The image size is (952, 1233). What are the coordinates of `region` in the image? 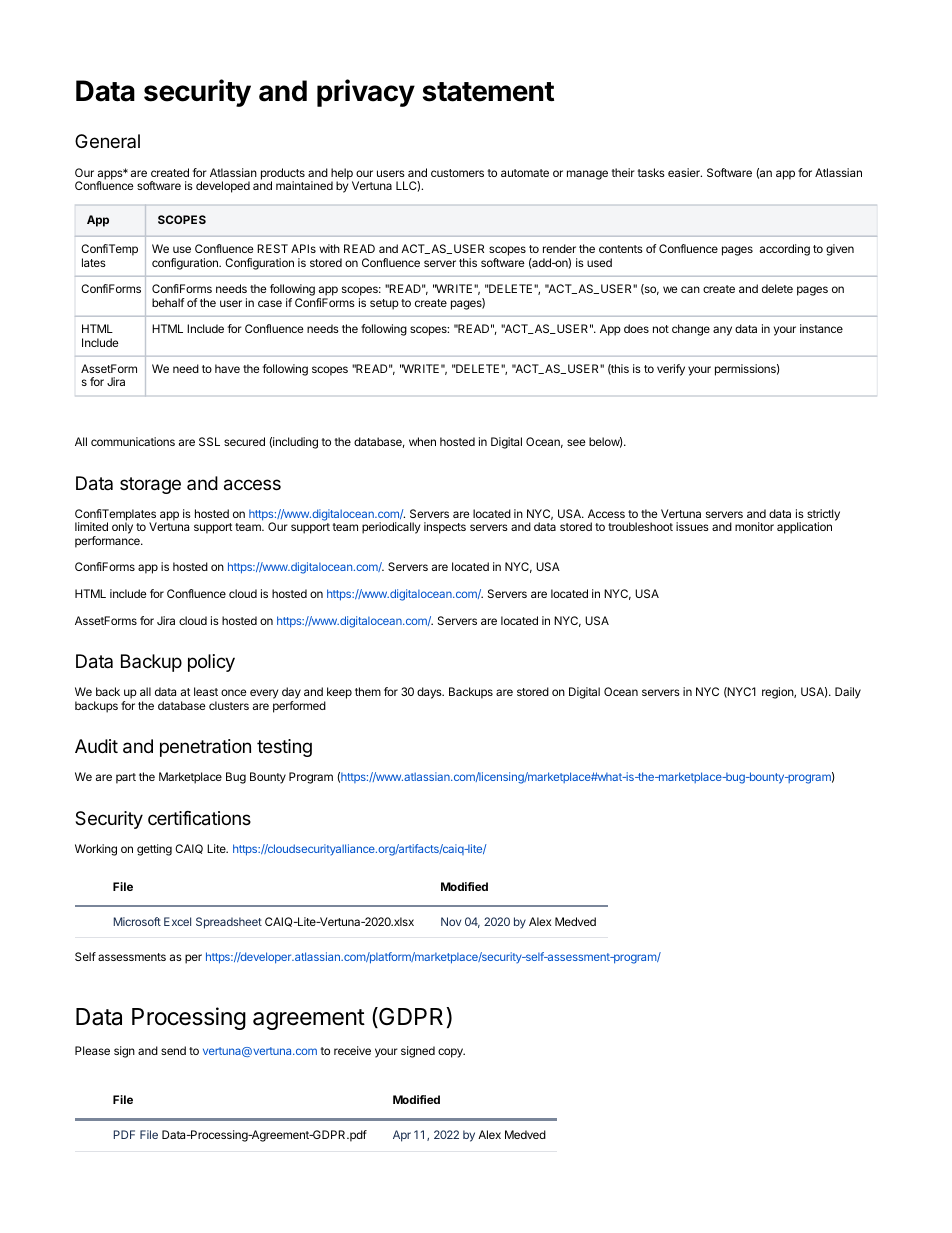 It's located at (778, 693).
